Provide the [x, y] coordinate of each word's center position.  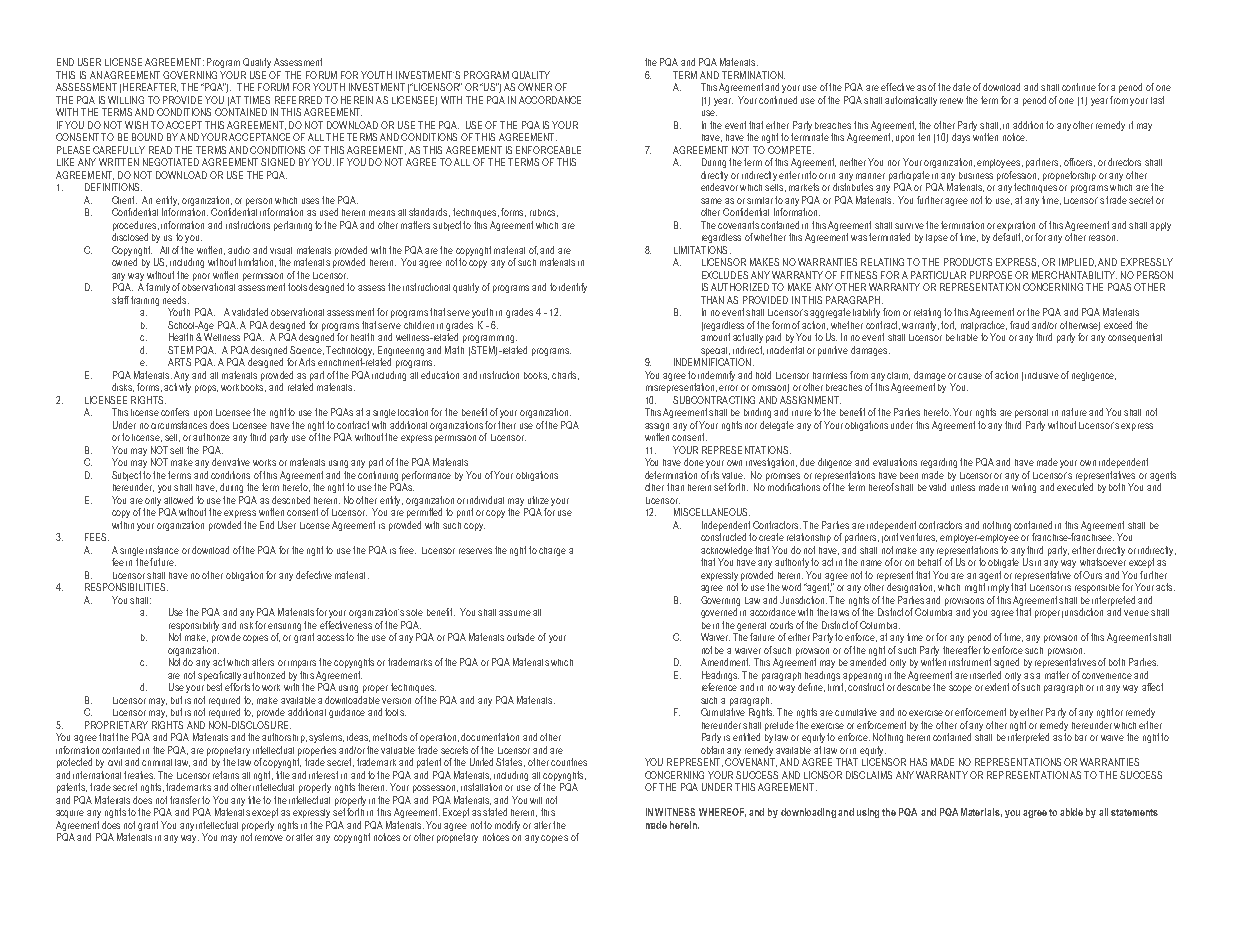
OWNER [535, 87]
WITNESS [675, 812]
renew [951, 101]
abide [1071, 812]
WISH [136, 125]
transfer [185, 800]
